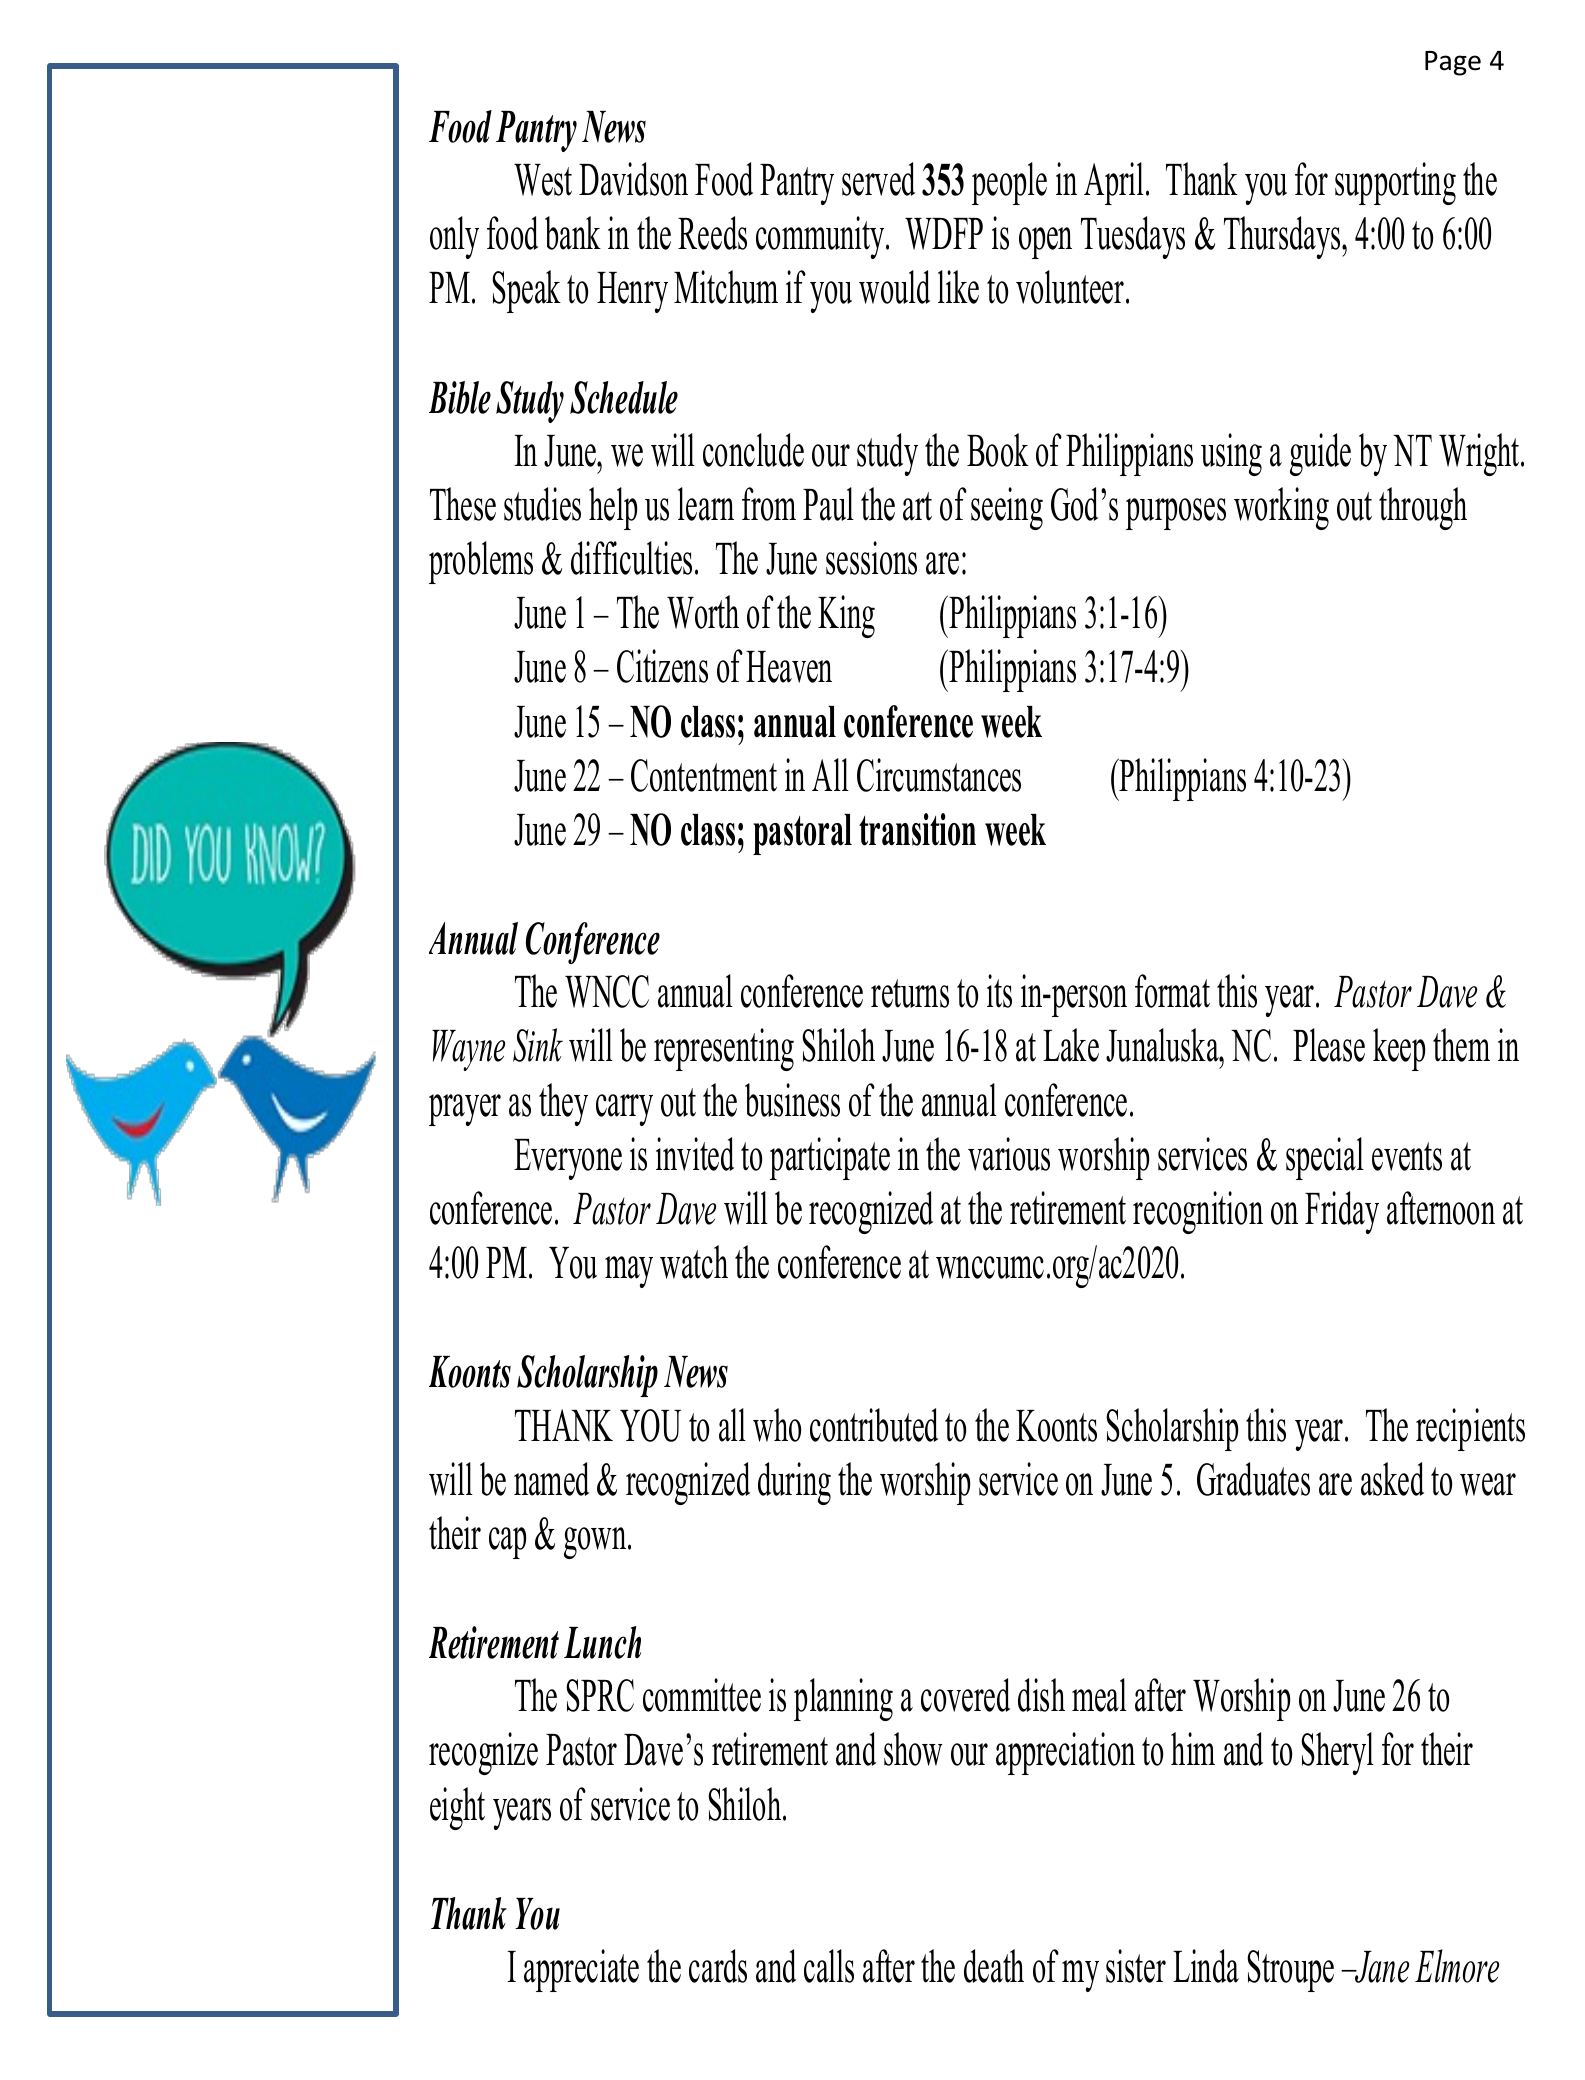 Image resolution: width=1585 pixels, height=2080 pixels. What do you see at coordinates (999, 991) in the page?
I see `its` at bounding box center [999, 991].
